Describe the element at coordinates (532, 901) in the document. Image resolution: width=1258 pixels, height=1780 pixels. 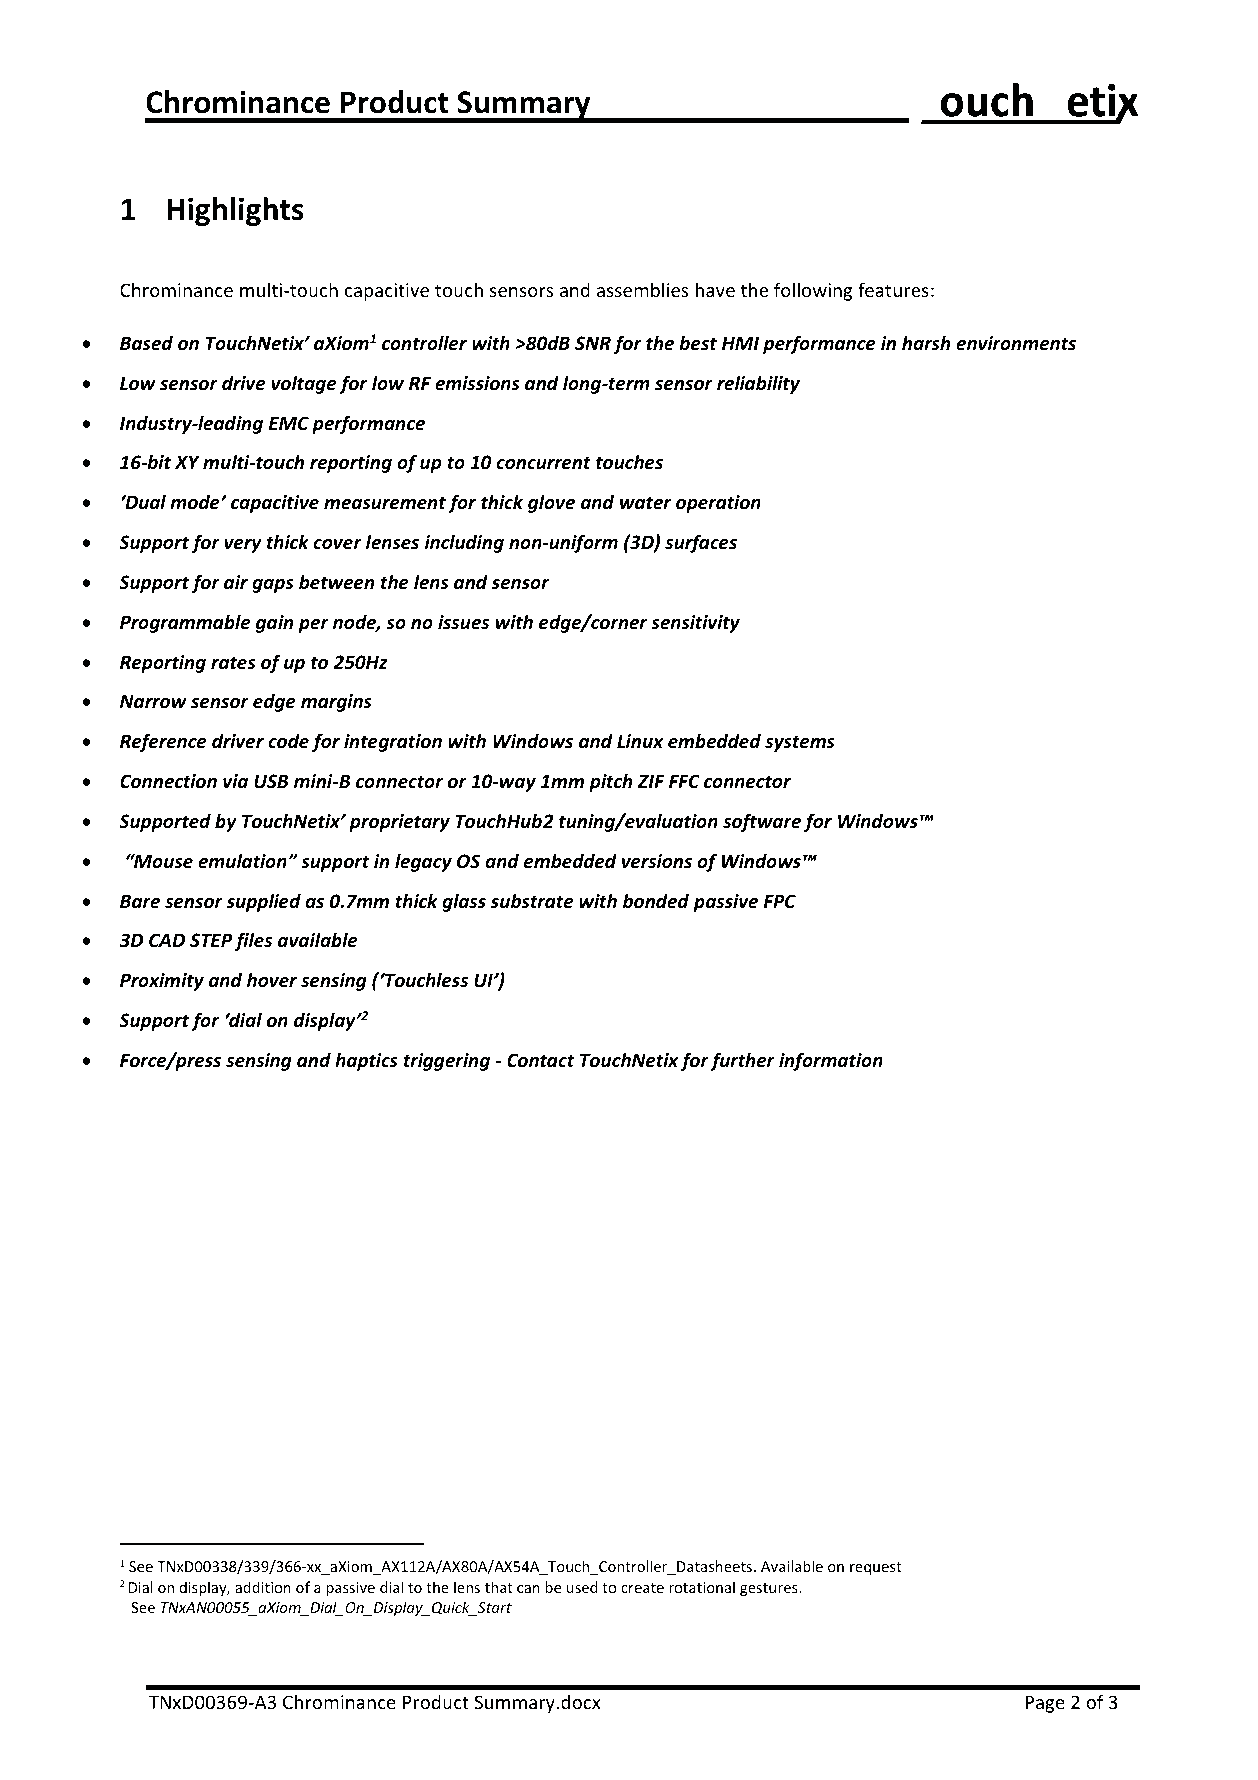
I see `substrate` at that location.
